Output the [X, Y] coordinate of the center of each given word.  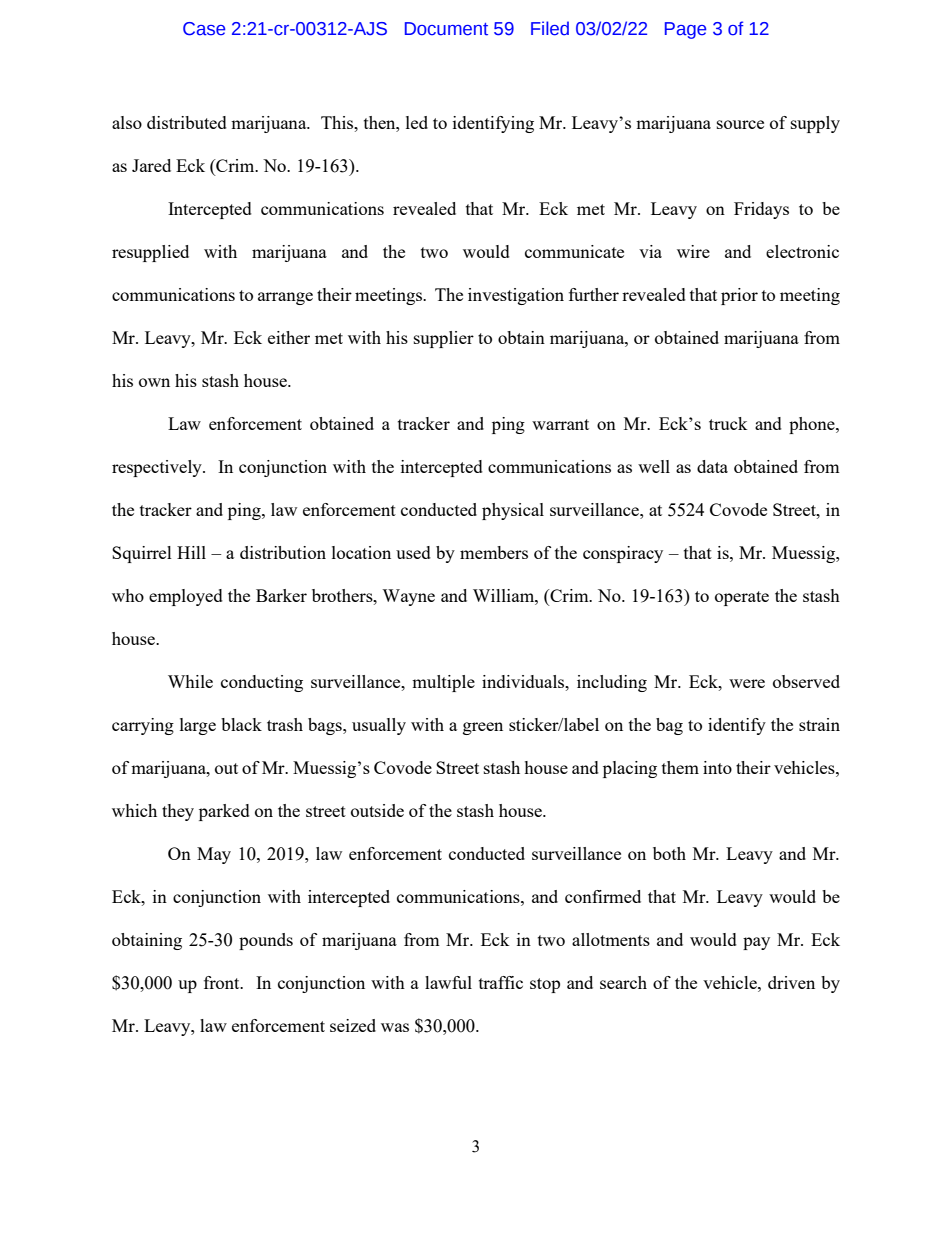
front [223, 982]
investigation [516, 296]
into [717, 767]
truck [728, 423]
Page [685, 30]
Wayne [408, 597]
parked [224, 812]
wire [693, 251]
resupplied [150, 253]
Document [446, 29]
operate [742, 598]
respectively [158, 468]
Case [204, 29]
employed [186, 597]
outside [377, 810]
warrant [560, 424]
